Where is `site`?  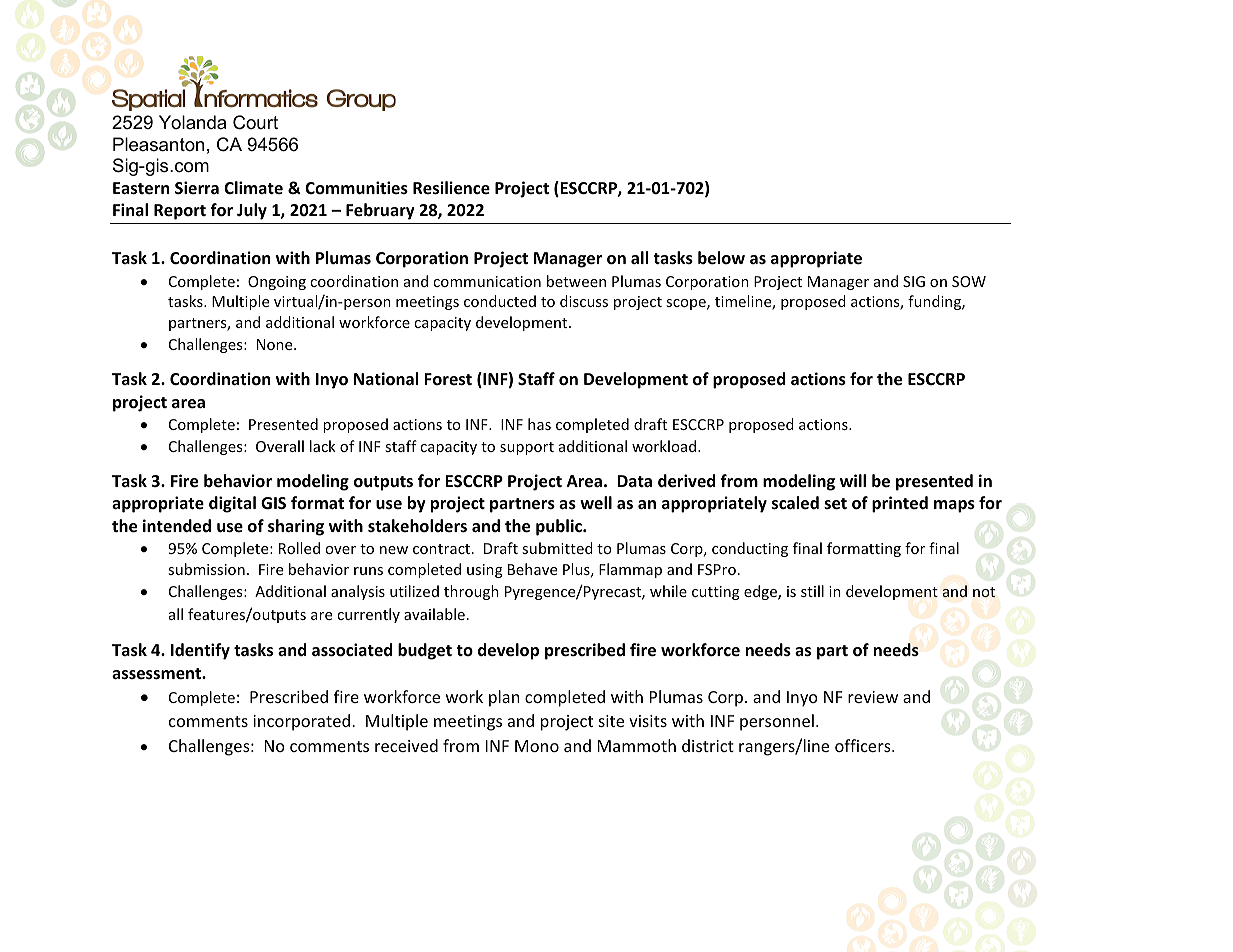
site is located at coordinates (611, 721).
